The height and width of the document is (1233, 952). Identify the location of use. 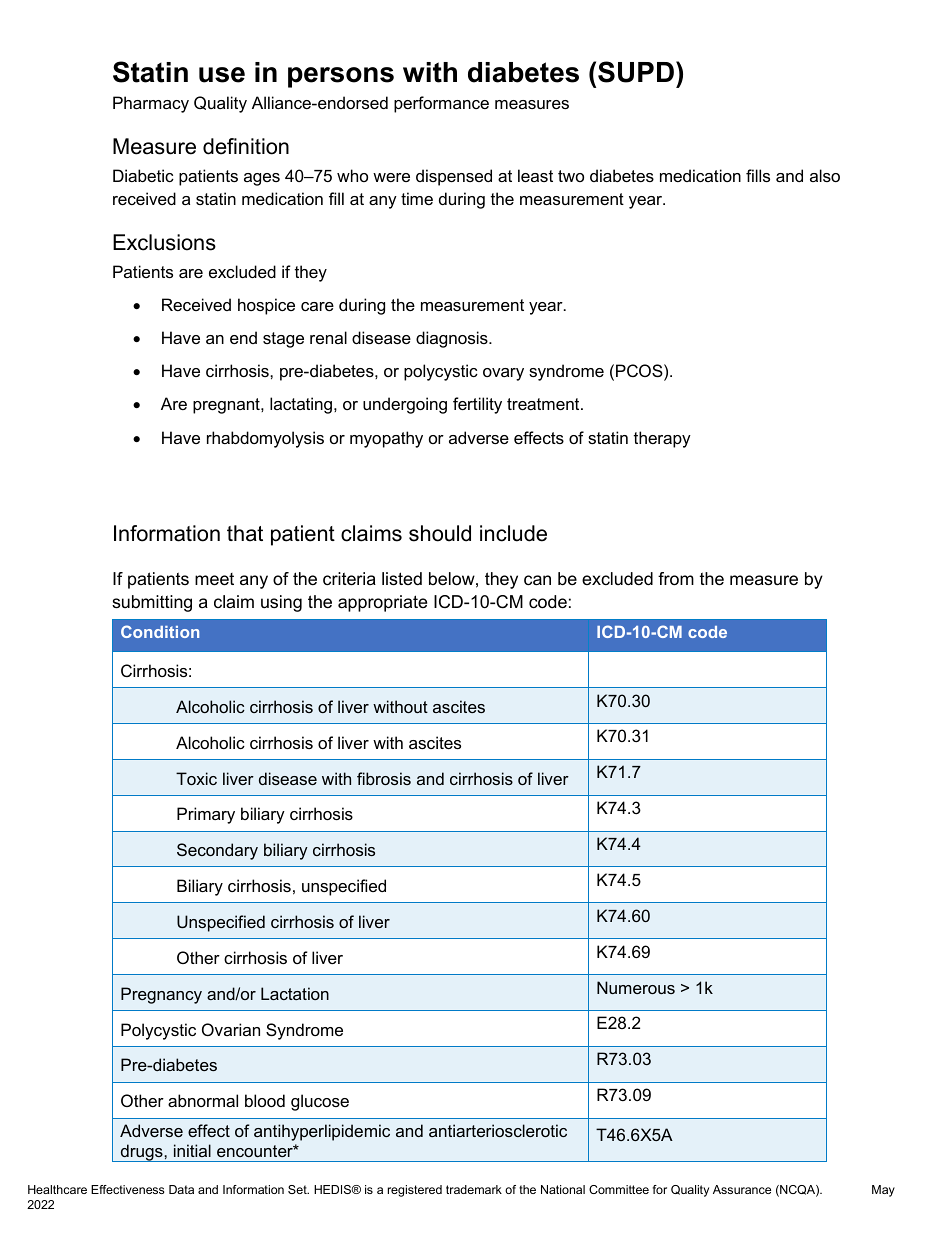
(222, 75).
